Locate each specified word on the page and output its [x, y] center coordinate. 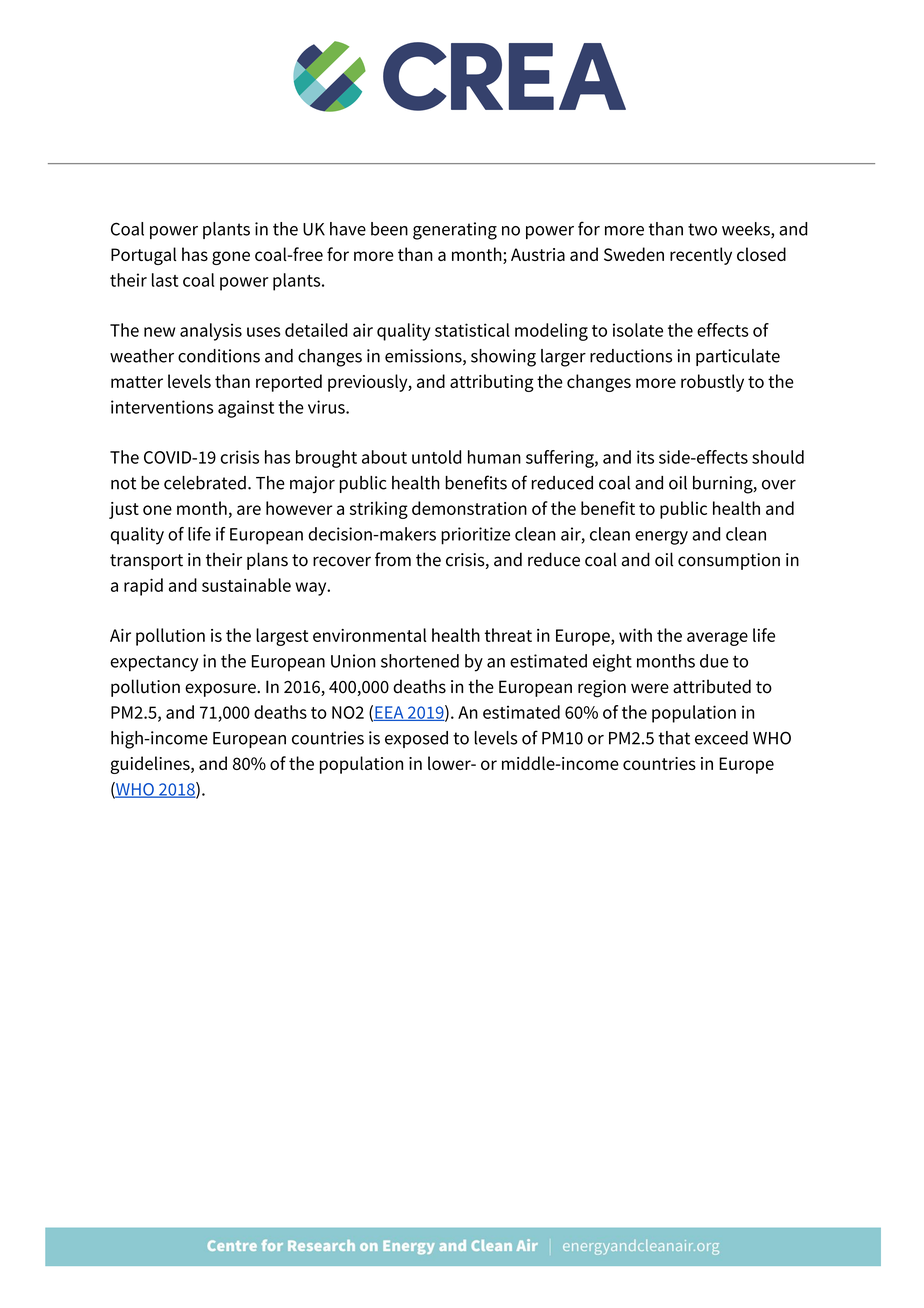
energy [661, 538]
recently [701, 256]
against [246, 409]
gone [231, 258]
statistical [472, 330]
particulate [738, 357]
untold [436, 457]
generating [455, 231]
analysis [211, 332]
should [778, 457]
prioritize [475, 536]
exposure [221, 690]
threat [508, 635]
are [249, 510]
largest [282, 637]
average [717, 639]
